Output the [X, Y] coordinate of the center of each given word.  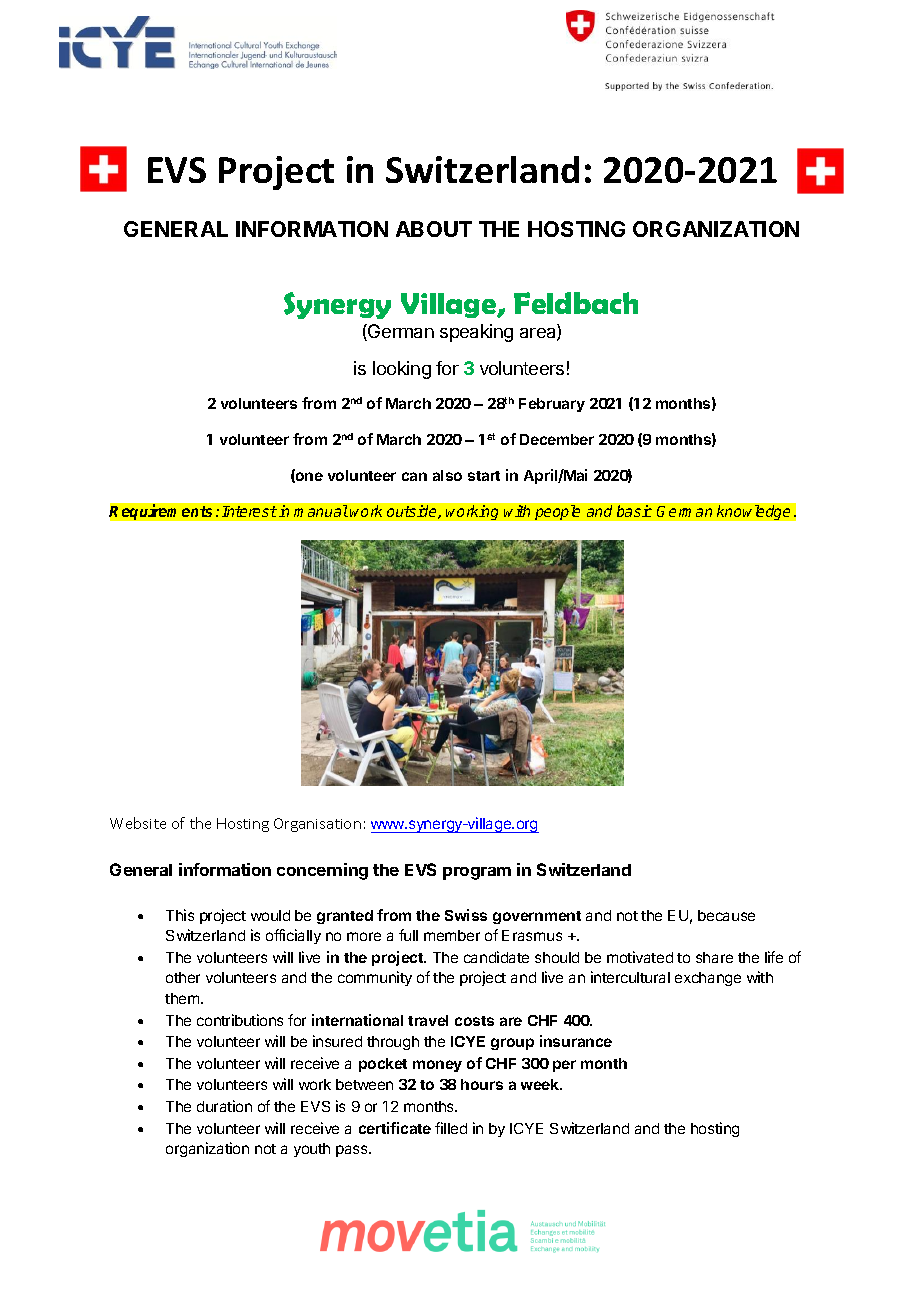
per [564, 1066]
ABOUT [434, 229]
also [447, 475]
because [726, 915]
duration [224, 1106]
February [552, 405]
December [557, 439]
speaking [476, 333]
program [477, 873]
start [484, 476]
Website [138, 823]
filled [451, 1128]
